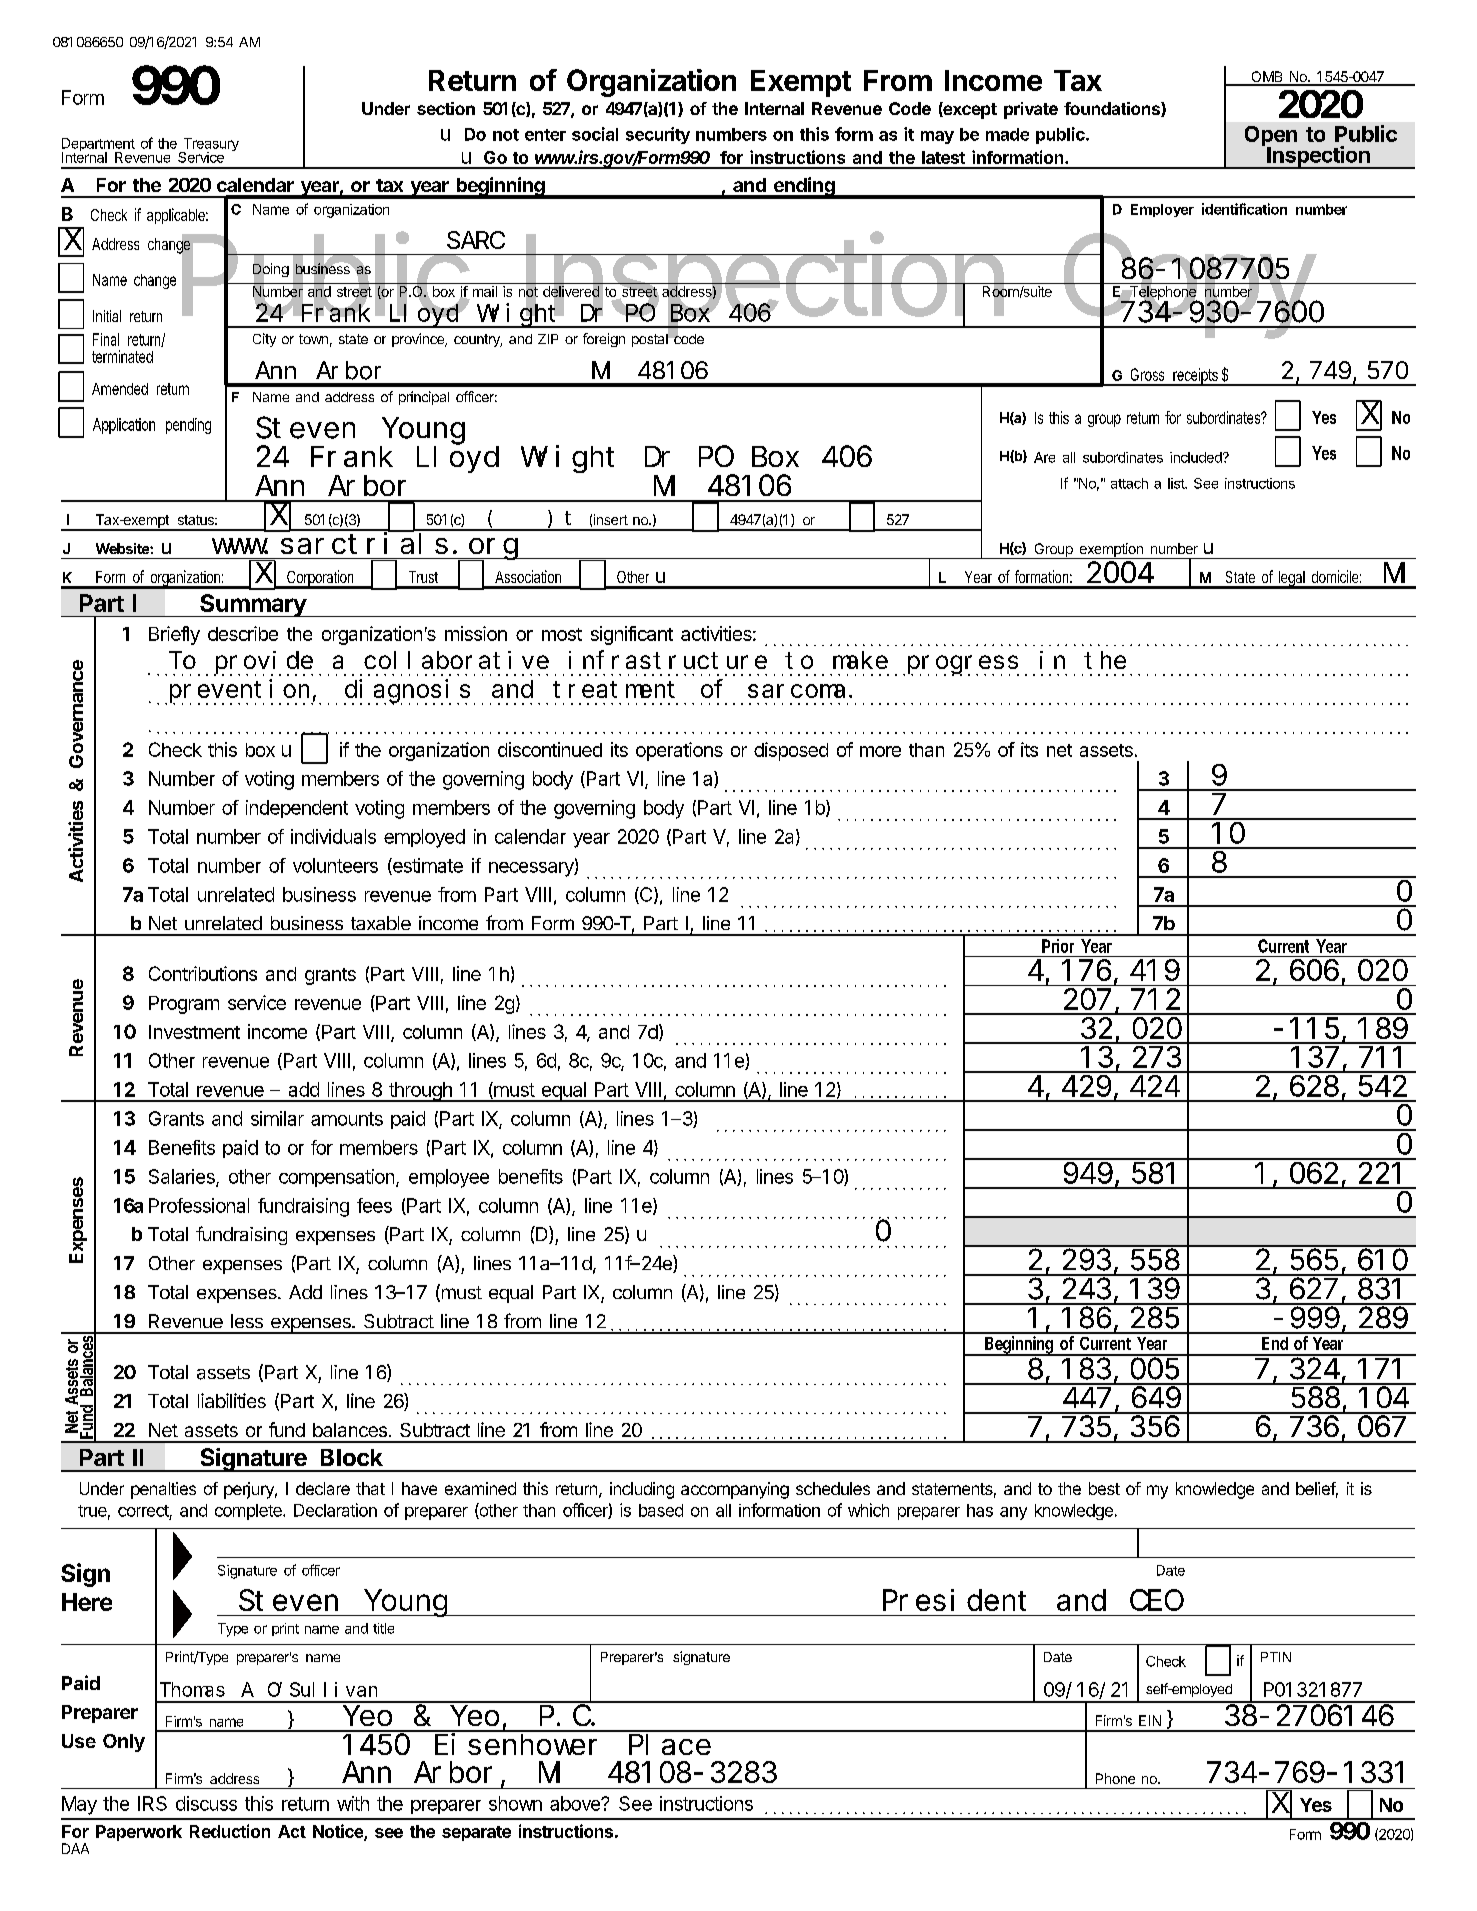 The image size is (1477, 1911). I want to click on operations, so click(679, 751).
